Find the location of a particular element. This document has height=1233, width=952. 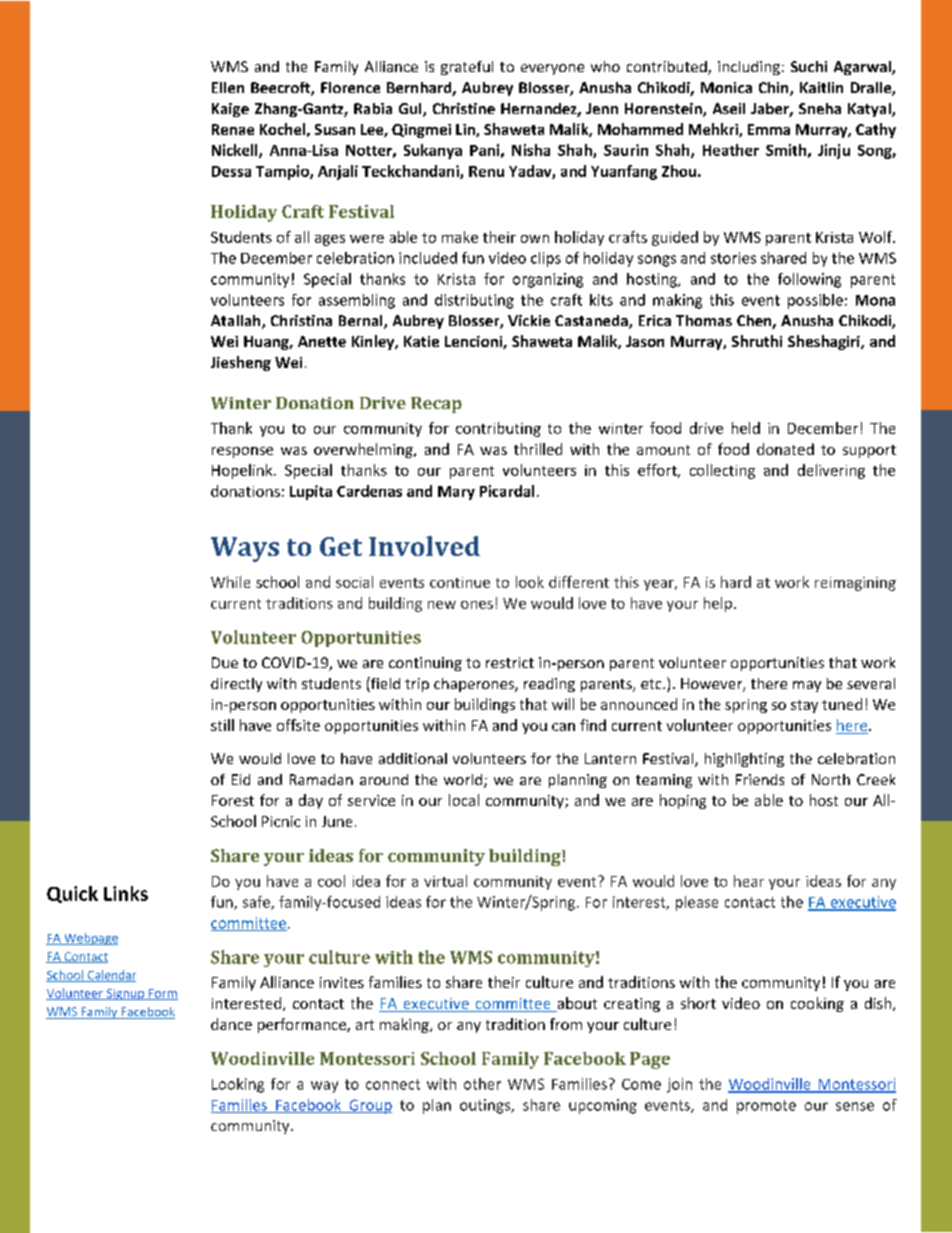

Ellen is located at coordinates (228, 87).
